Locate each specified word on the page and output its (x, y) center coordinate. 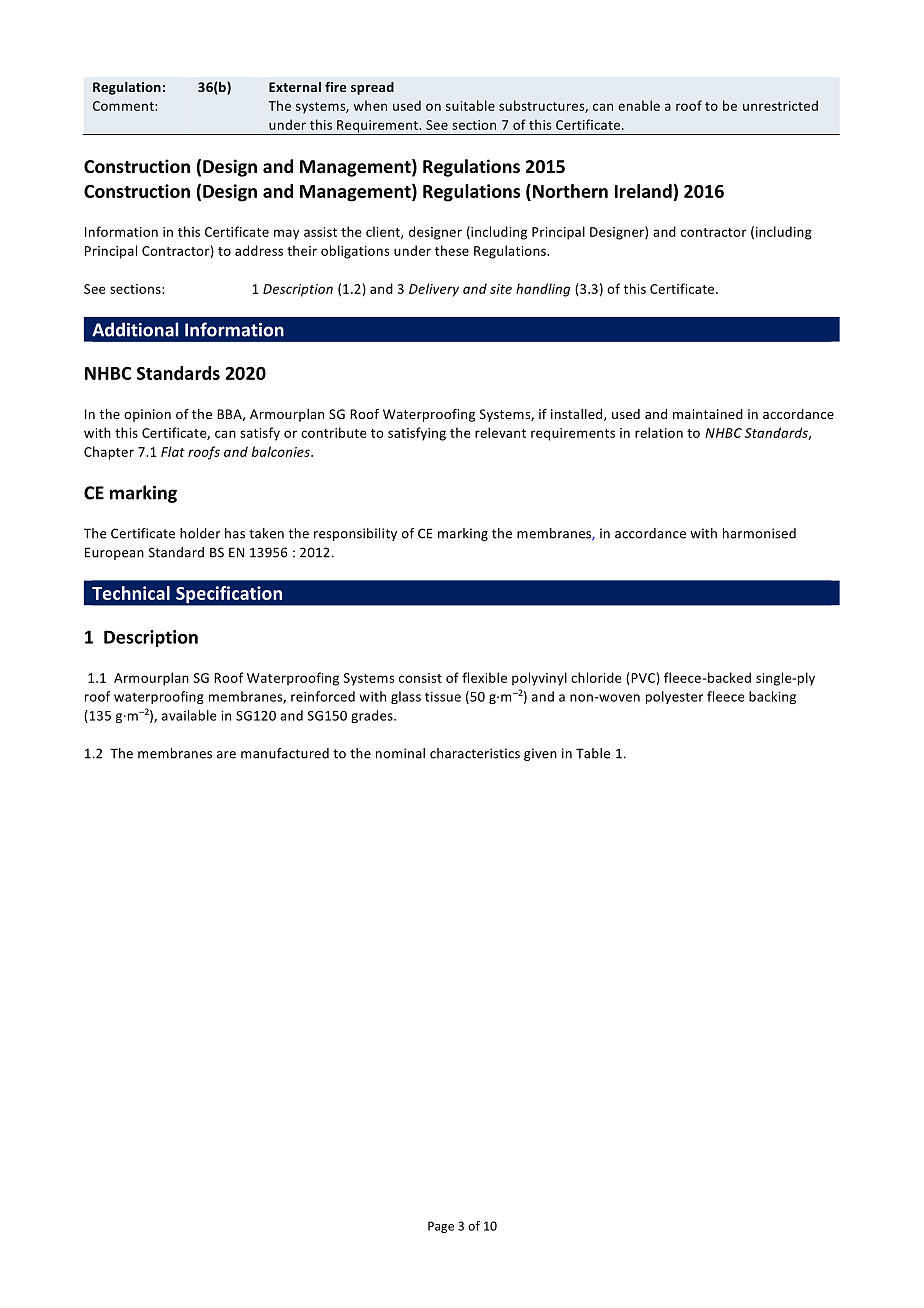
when (370, 105)
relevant (500, 432)
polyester (674, 697)
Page (441, 1227)
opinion (147, 415)
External (295, 87)
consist (420, 678)
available (189, 715)
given (540, 754)
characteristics (475, 753)
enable (639, 105)
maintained (708, 414)
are (226, 755)
